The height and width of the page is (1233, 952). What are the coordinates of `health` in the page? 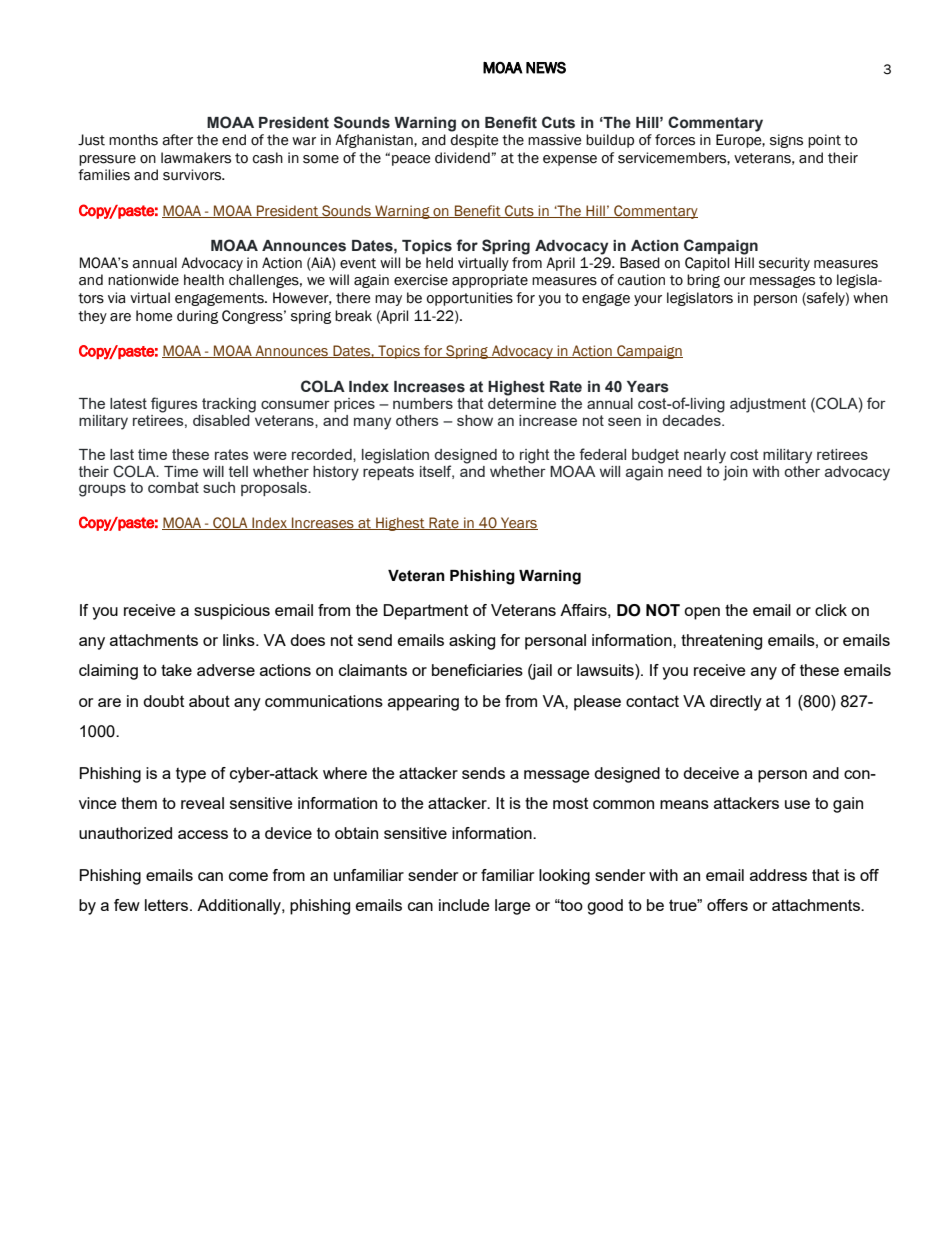 It's located at (204, 280).
